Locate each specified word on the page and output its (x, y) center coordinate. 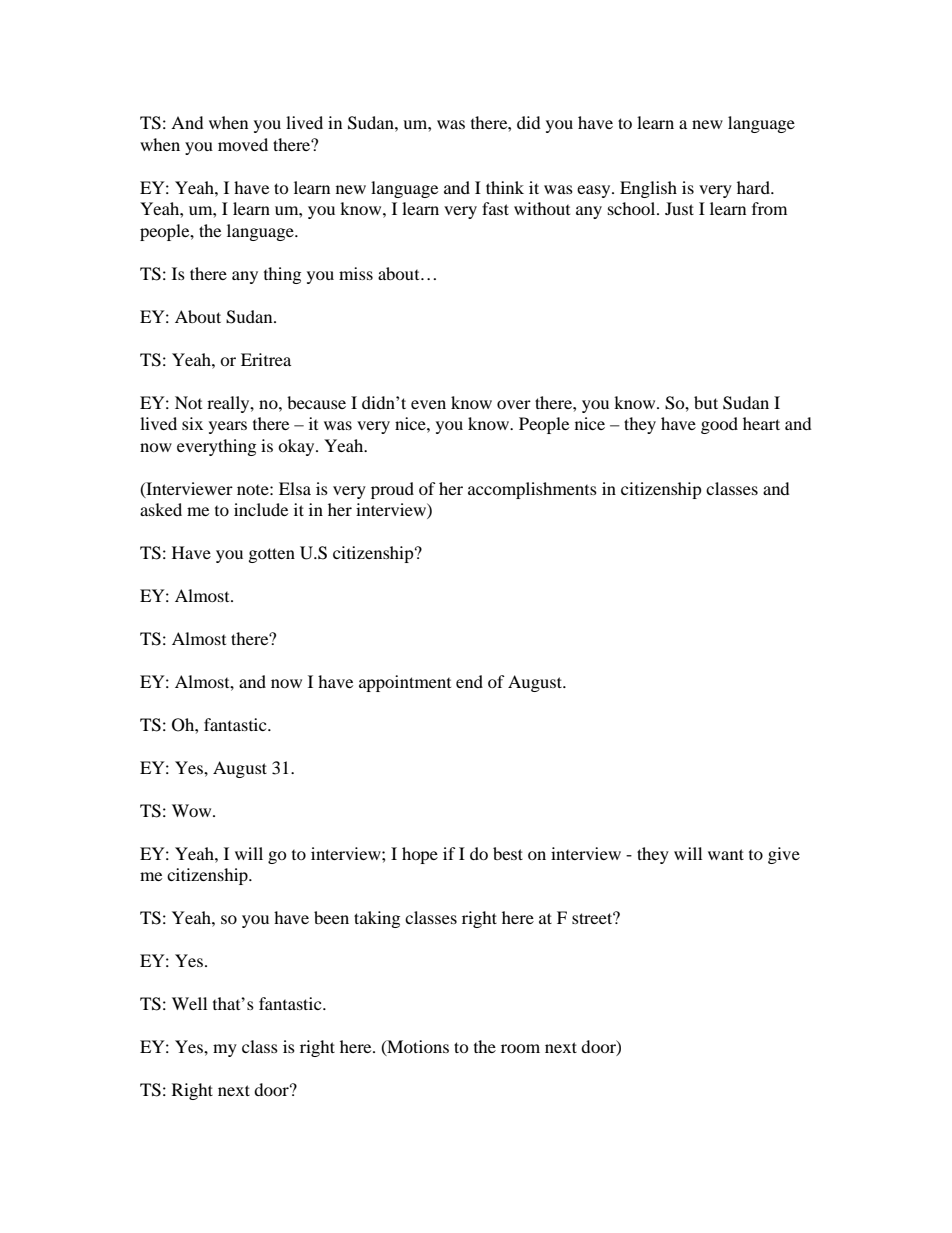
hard (754, 187)
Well (189, 1003)
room (520, 1048)
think (505, 187)
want (726, 854)
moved (243, 144)
